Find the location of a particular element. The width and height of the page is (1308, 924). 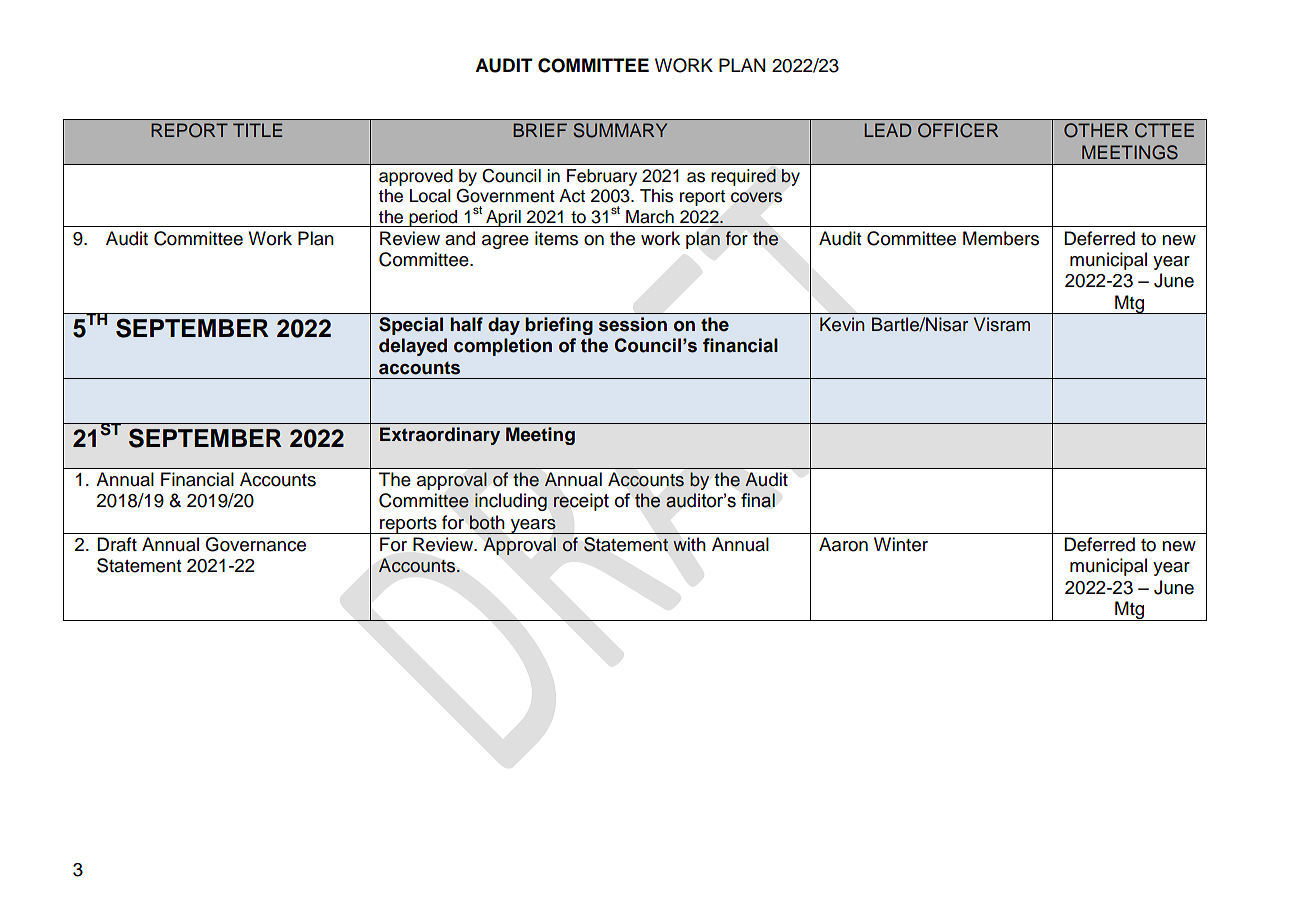

Kevin is located at coordinates (842, 324).
